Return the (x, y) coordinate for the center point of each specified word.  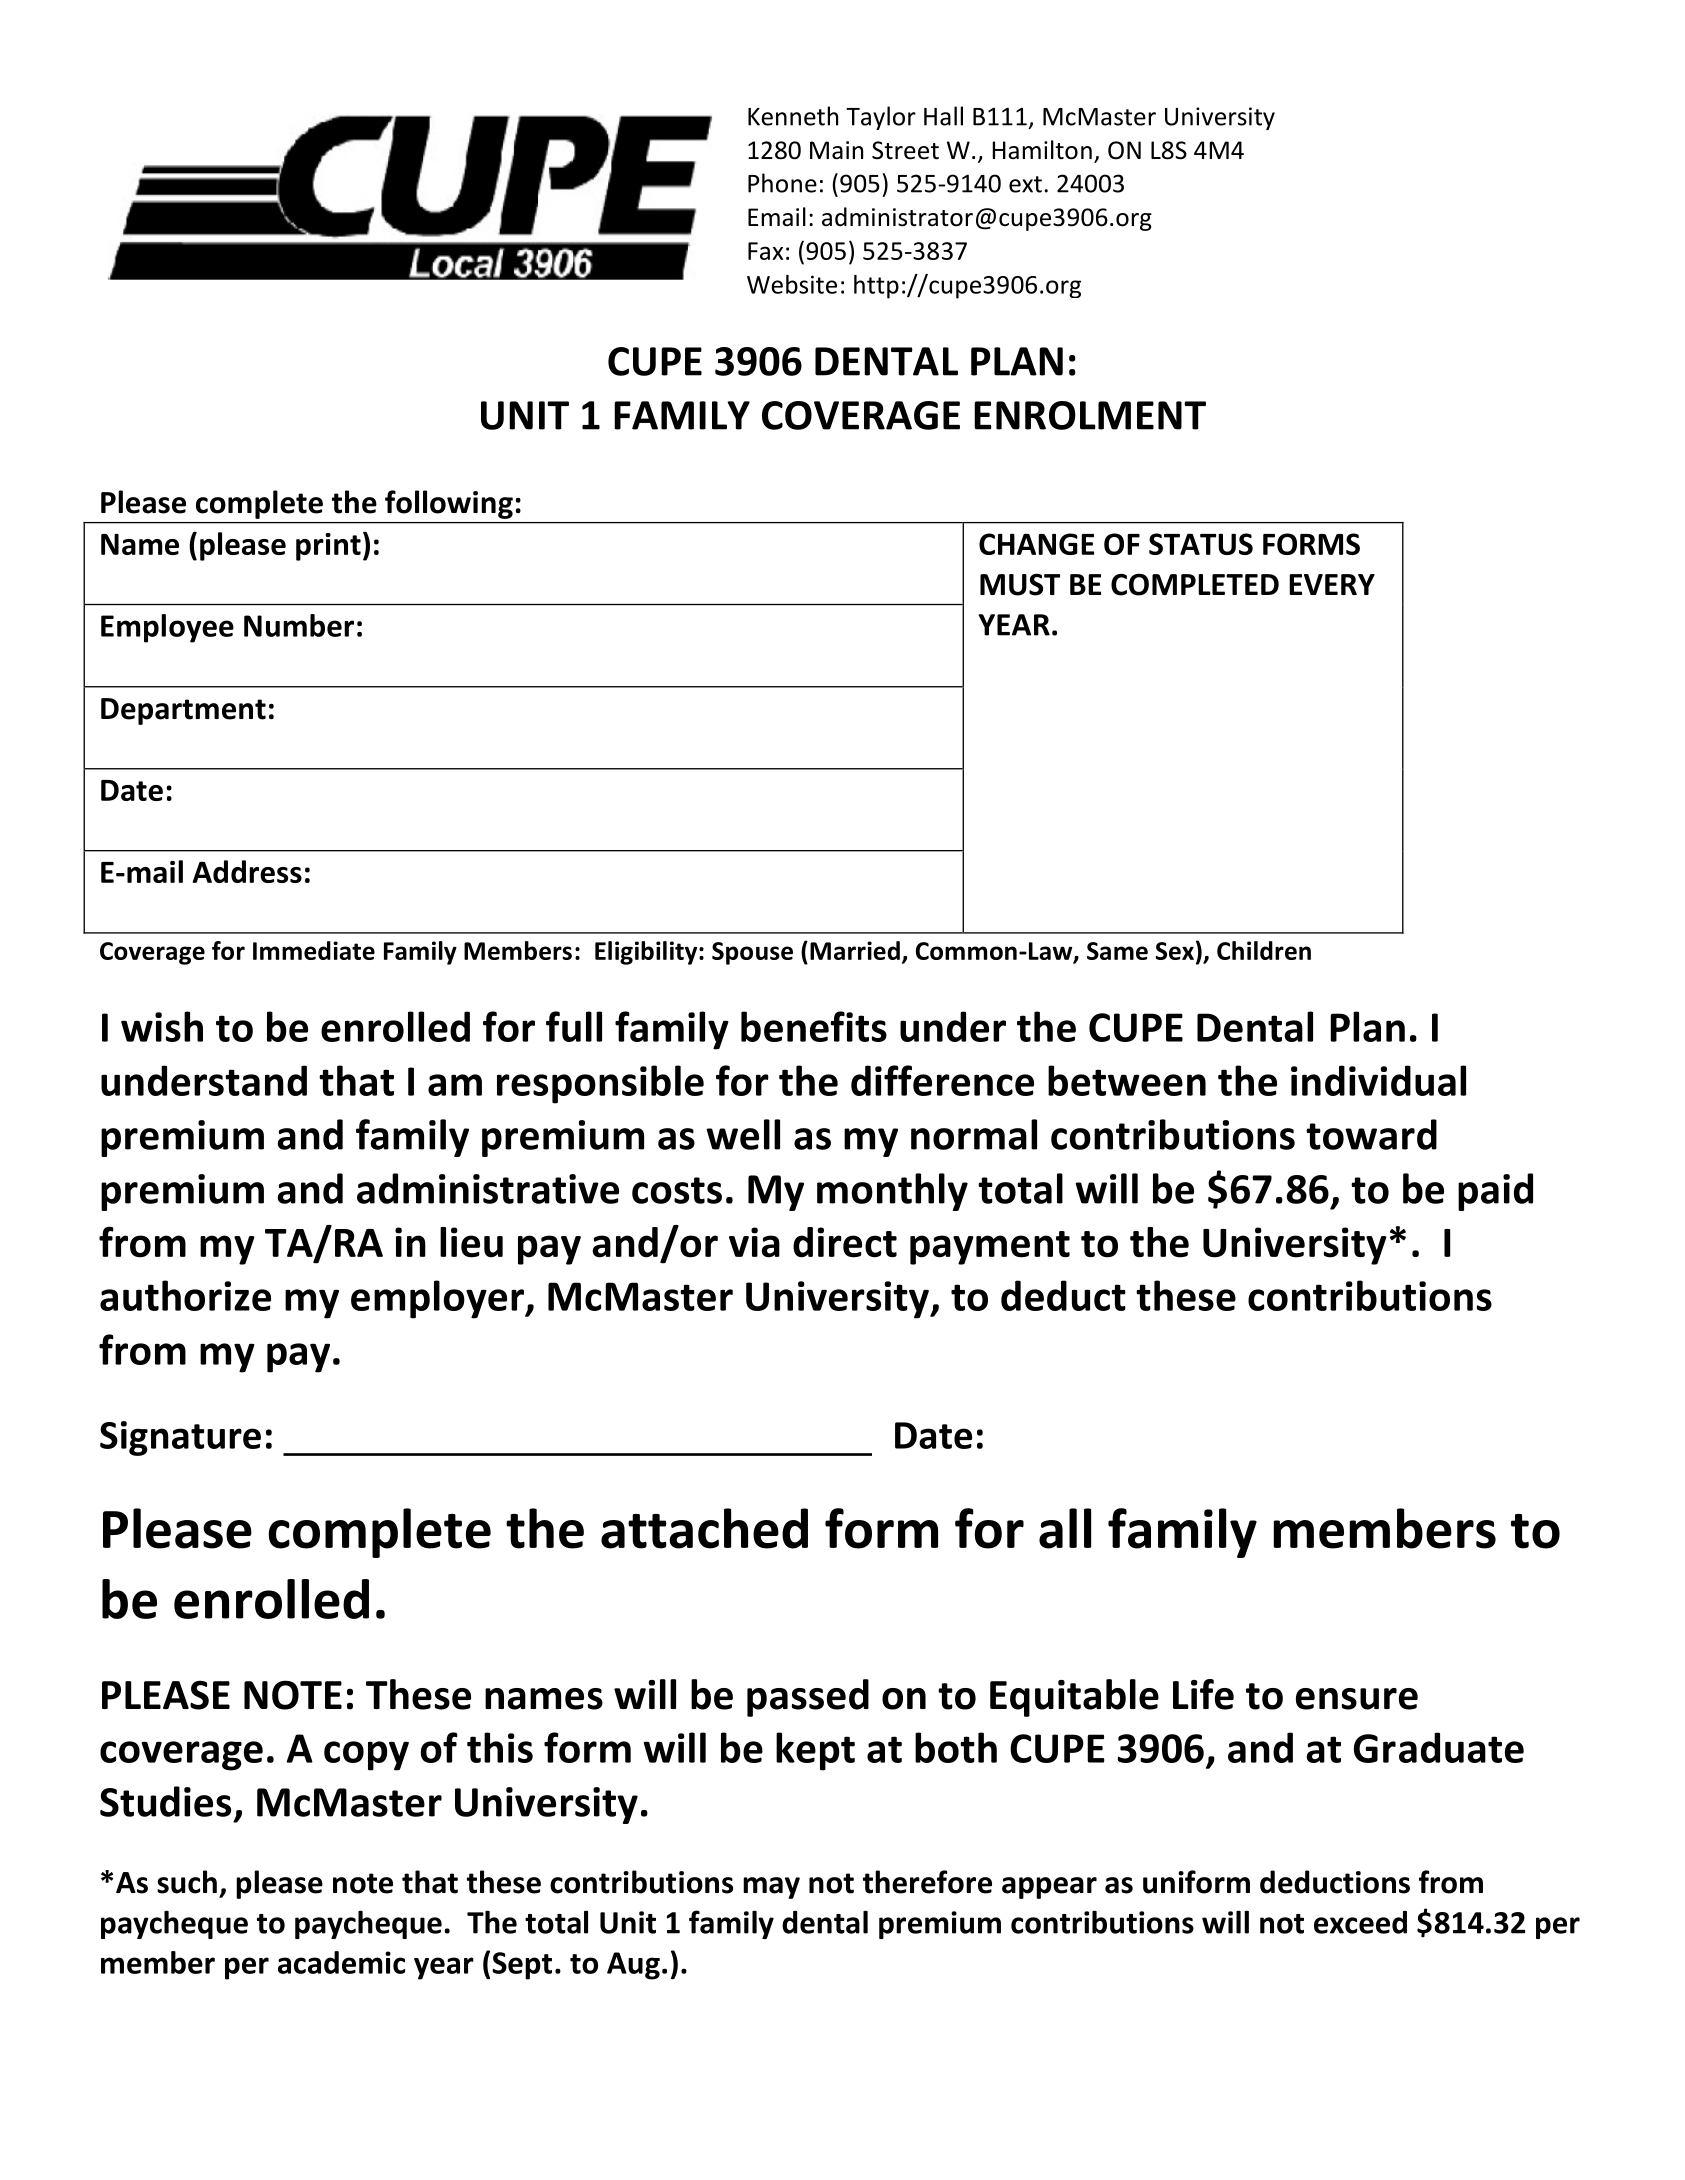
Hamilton (1042, 150)
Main (836, 150)
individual (1378, 1080)
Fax (765, 251)
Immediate (314, 950)
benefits (814, 1026)
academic (341, 1962)
